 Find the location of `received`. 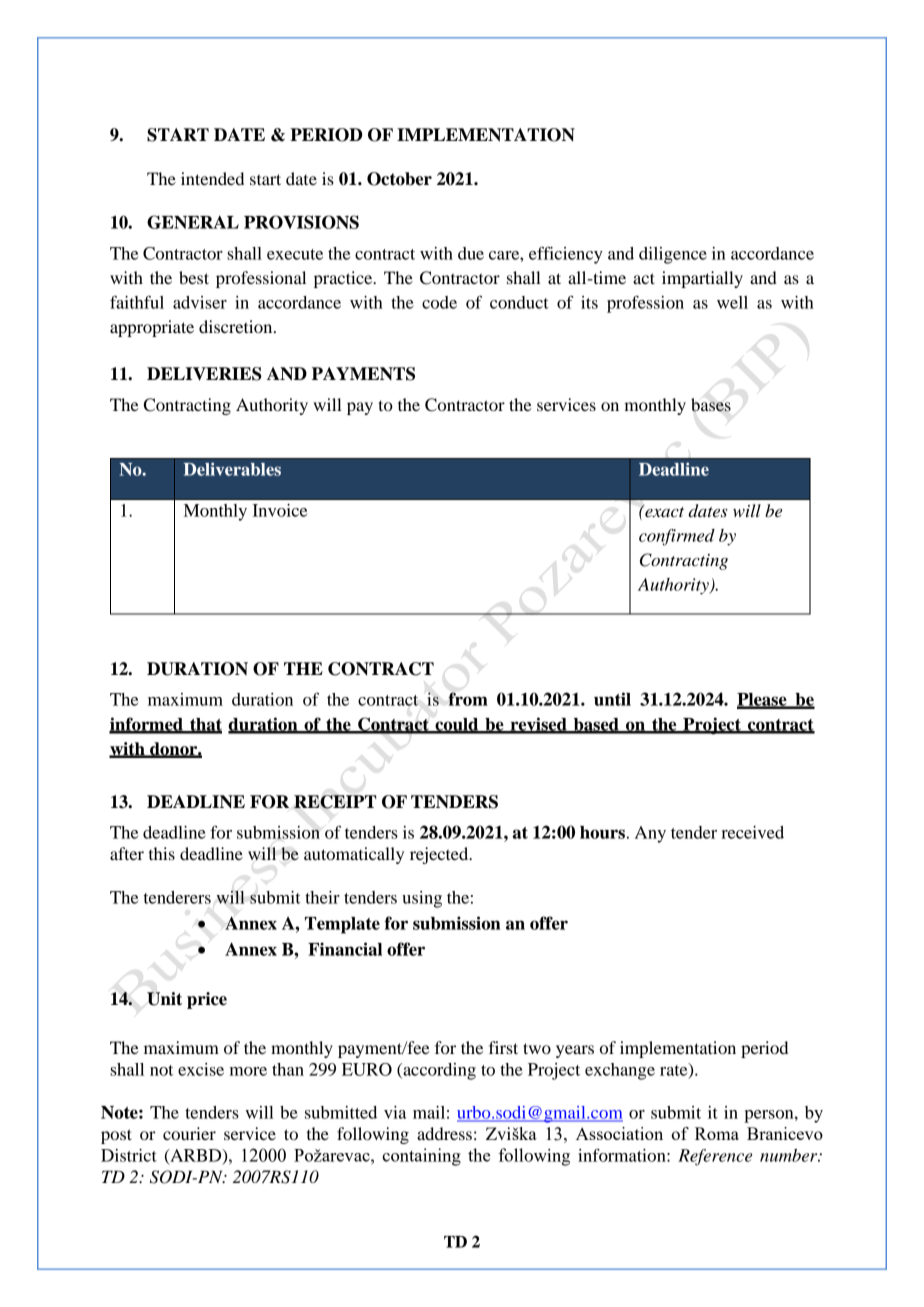

received is located at coordinates (752, 832).
